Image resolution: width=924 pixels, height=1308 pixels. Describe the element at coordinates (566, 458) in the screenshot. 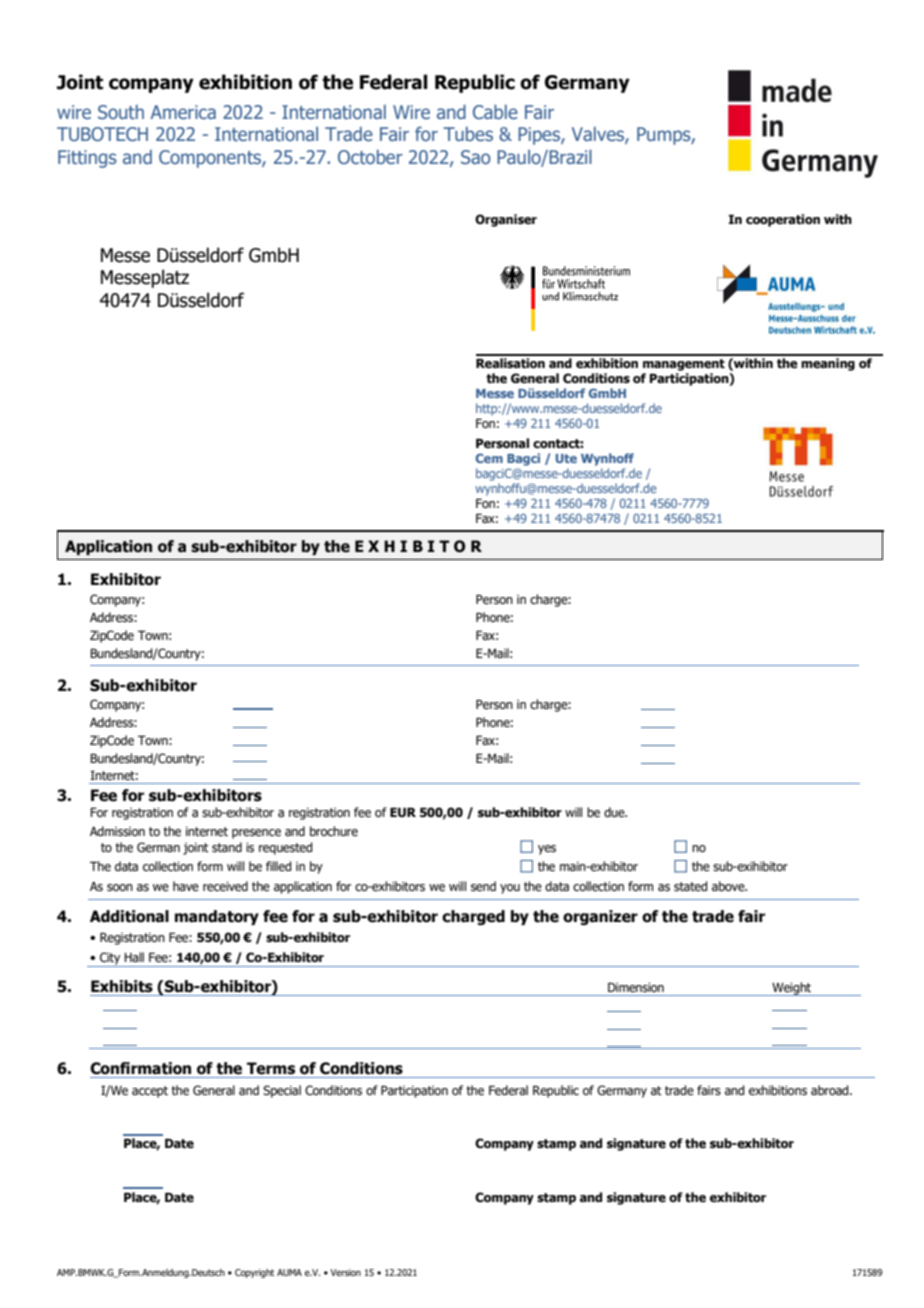

I see `Ute` at that location.
